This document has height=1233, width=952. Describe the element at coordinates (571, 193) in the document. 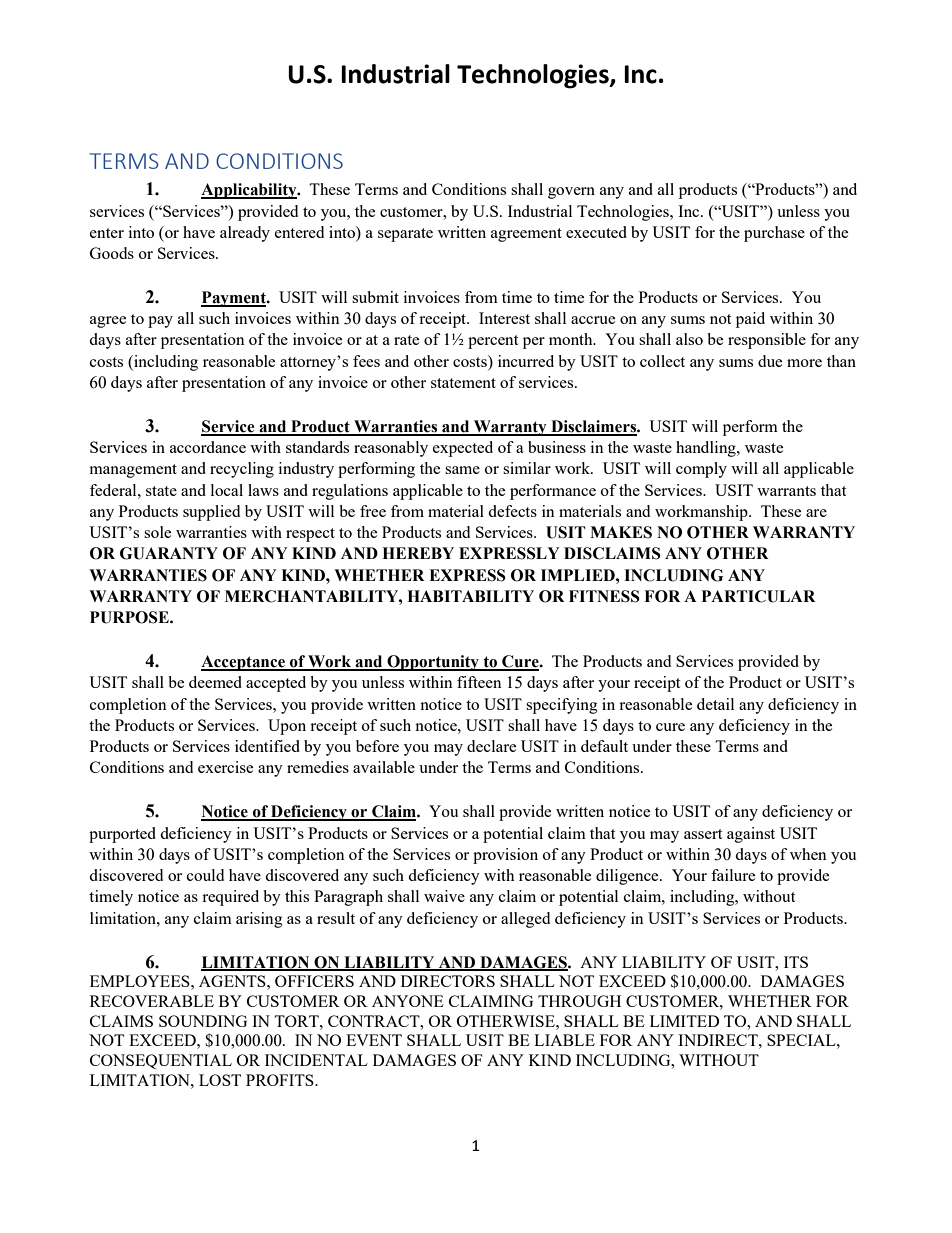

I see `govern` at that location.
